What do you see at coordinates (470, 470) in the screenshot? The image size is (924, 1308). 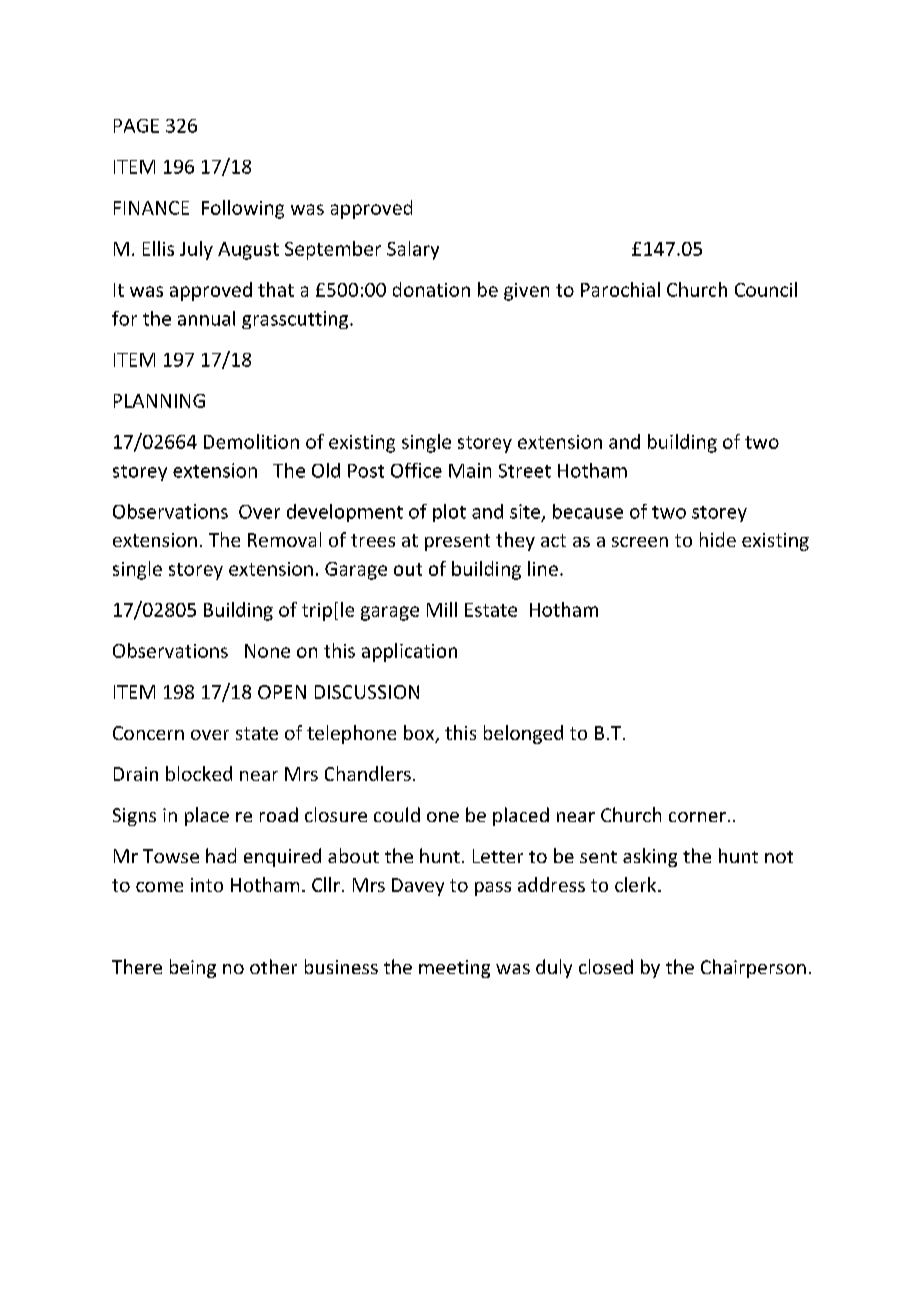 I see `Main` at bounding box center [470, 470].
